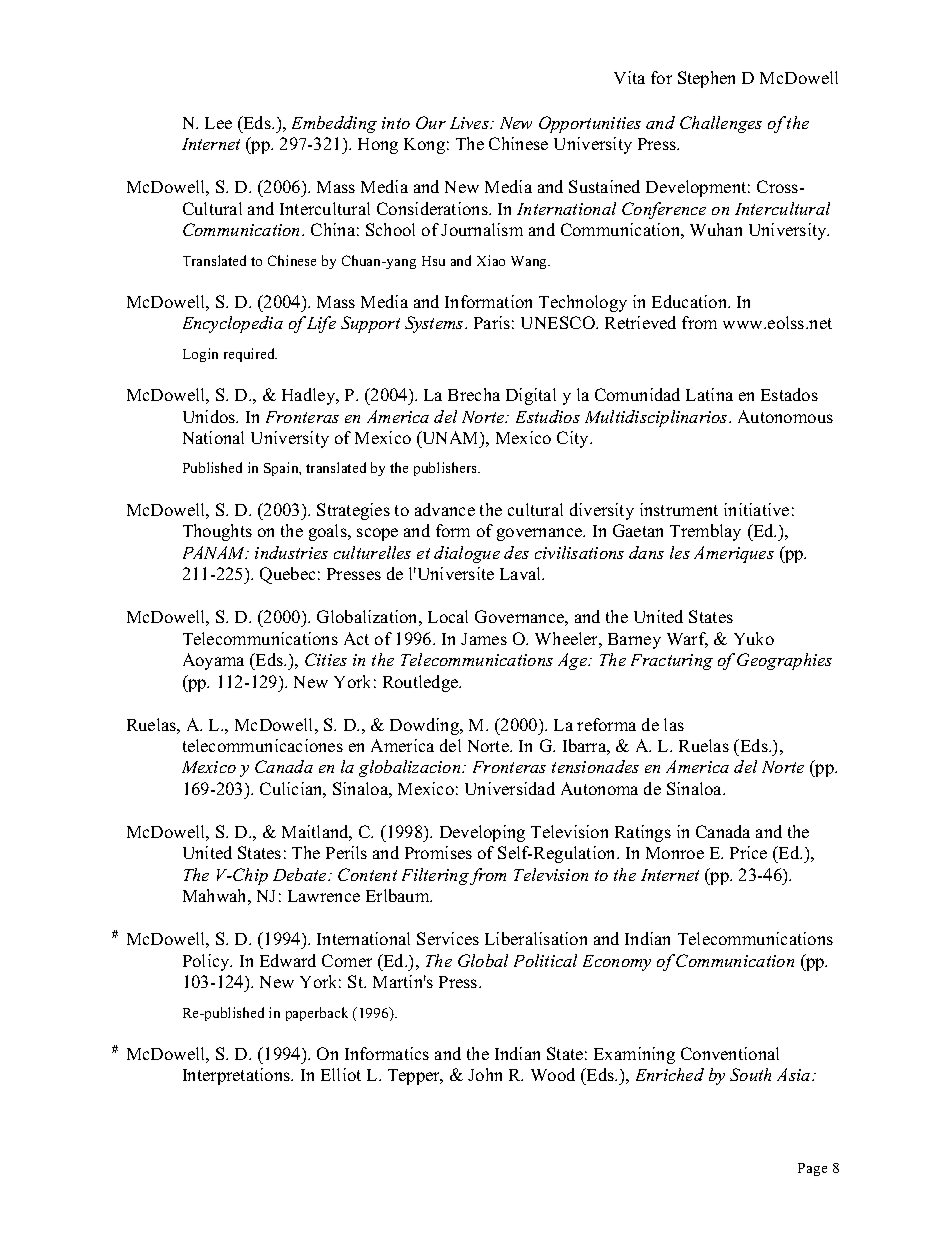 The image size is (952, 1233). What do you see at coordinates (485, 1074) in the image?
I see `John` at bounding box center [485, 1074].
